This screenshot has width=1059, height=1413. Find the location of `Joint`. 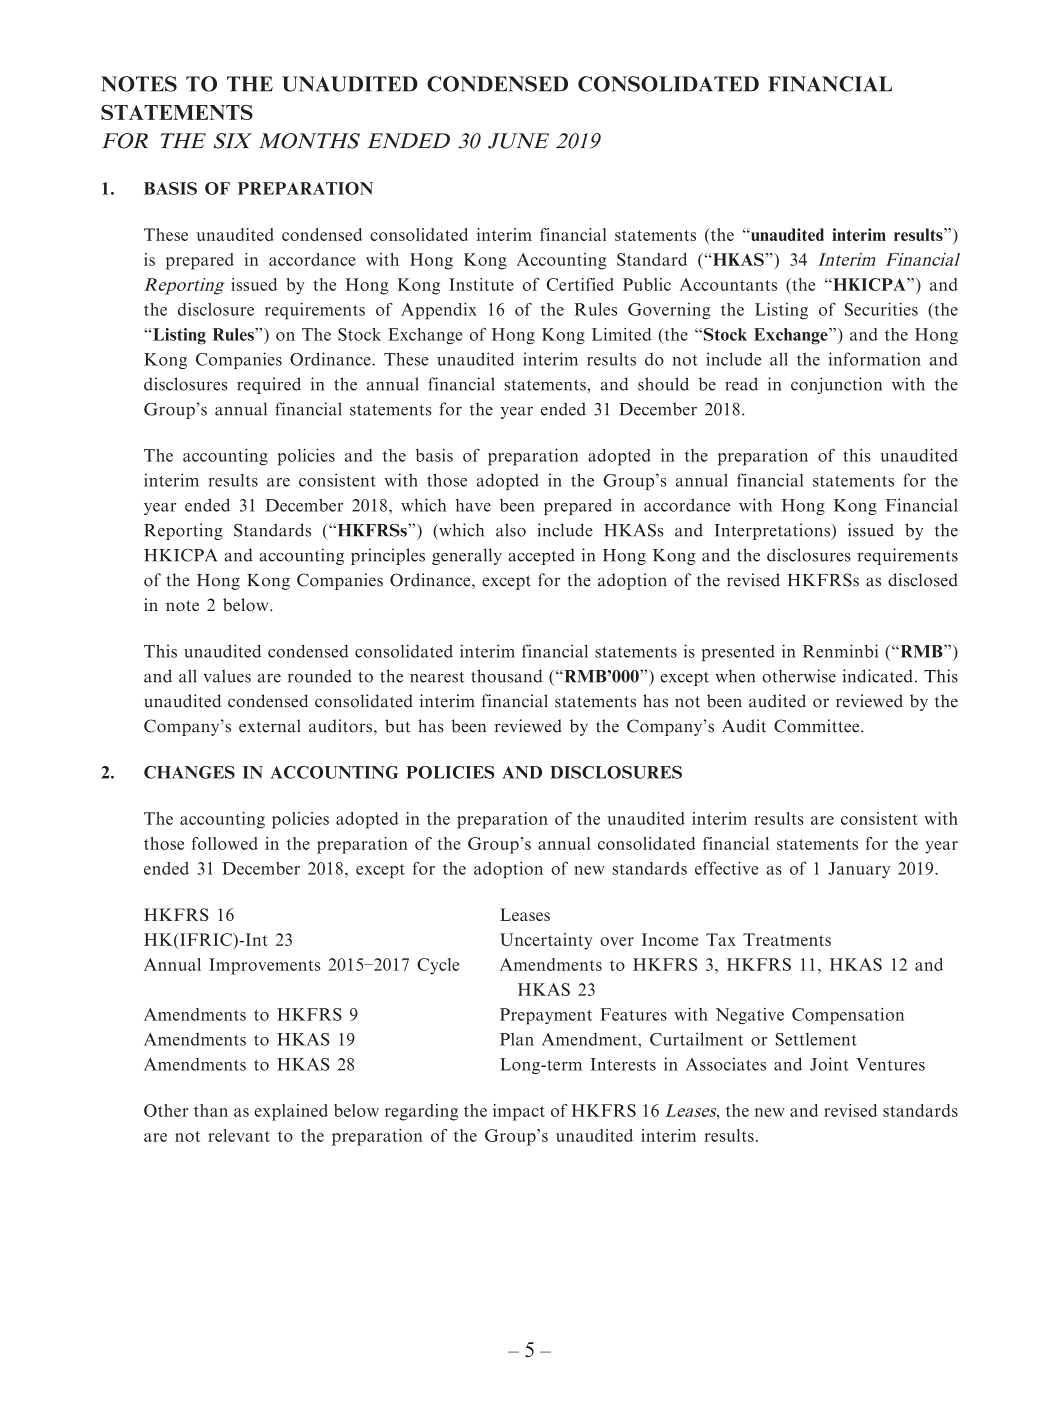

Joint is located at coordinates (829, 1064).
